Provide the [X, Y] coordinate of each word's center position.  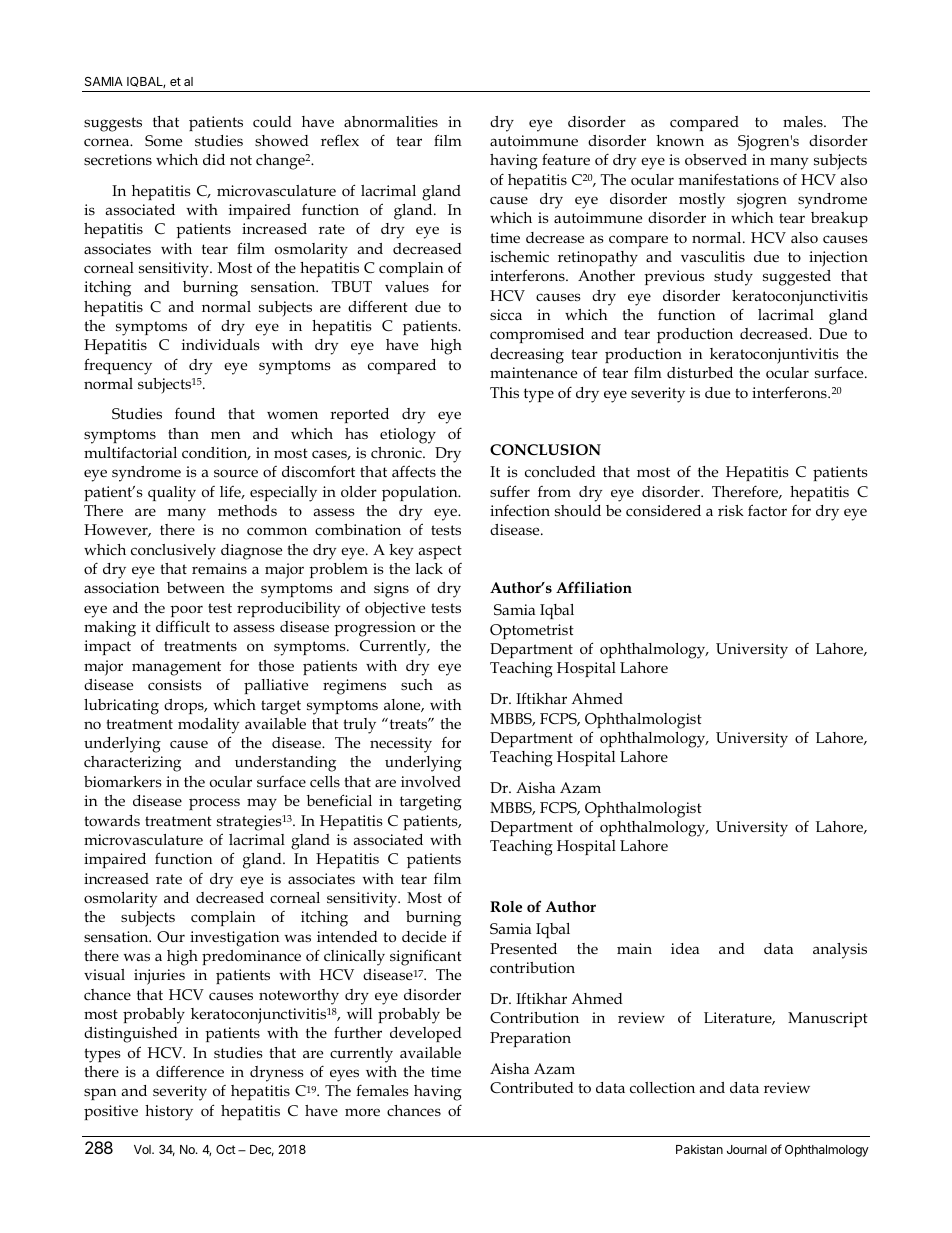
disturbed [700, 372]
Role [506, 907]
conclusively [173, 552]
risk [731, 510]
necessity [401, 745]
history [169, 1113]
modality [208, 726]
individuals [221, 344]
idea [685, 948]
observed [716, 159]
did [214, 159]
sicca [506, 314]
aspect [440, 552]
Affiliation [594, 587]
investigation [234, 939]
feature [566, 159]
